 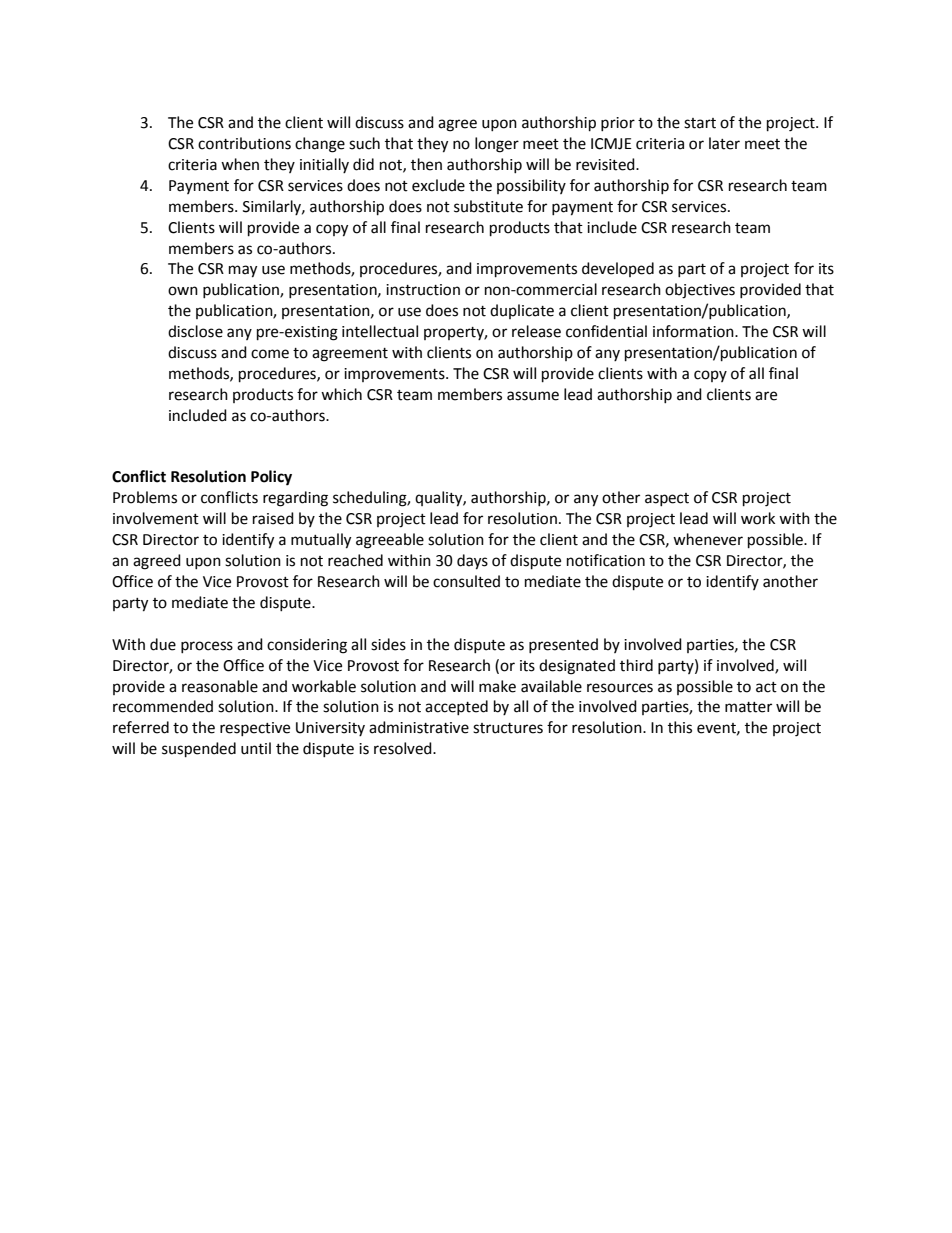 I want to click on contributions, so click(x=244, y=143).
